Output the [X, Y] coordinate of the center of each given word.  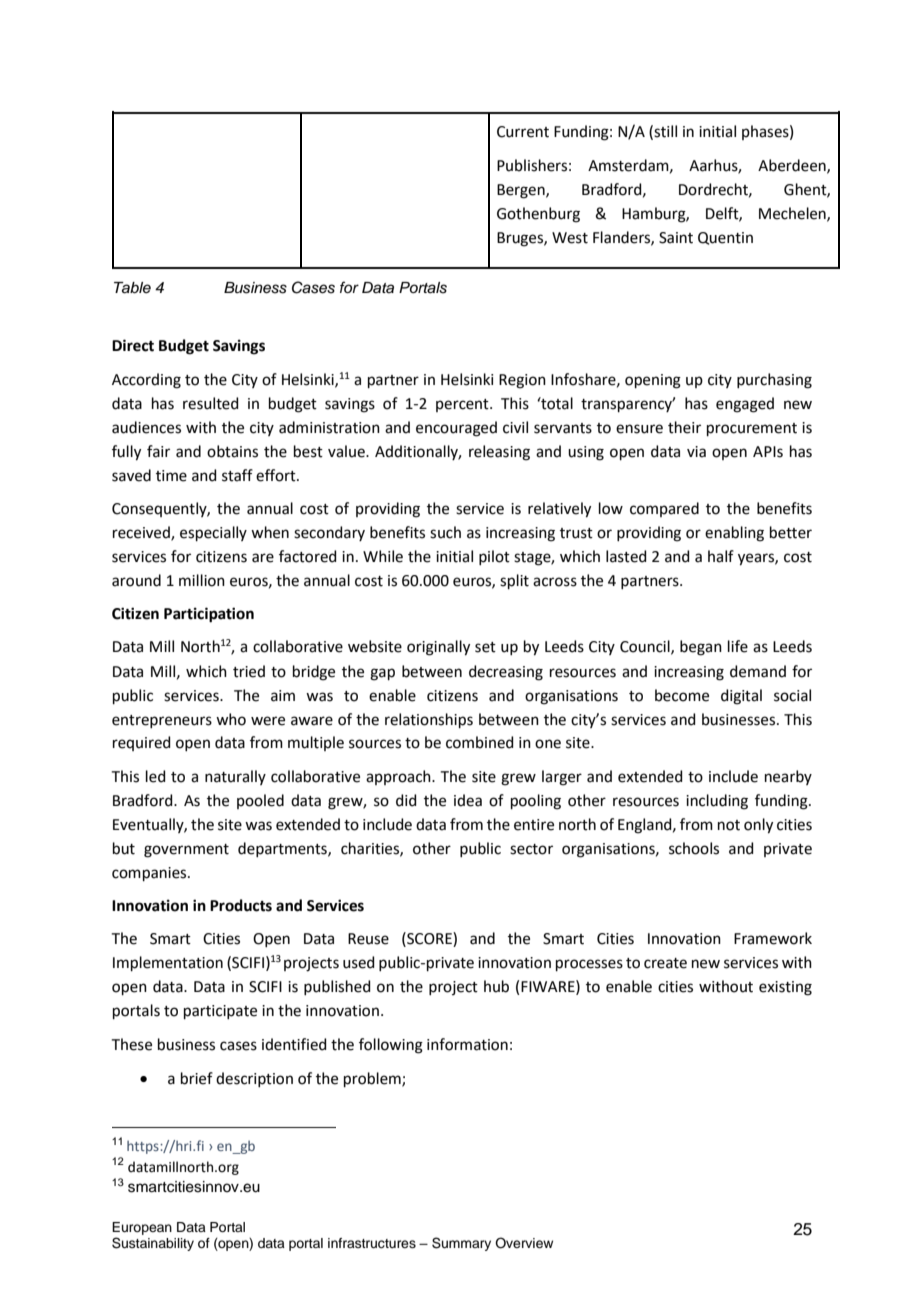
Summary [461, 1244]
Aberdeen [793, 166]
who [231, 719]
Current [523, 132]
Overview [524, 1243]
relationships [429, 720]
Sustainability [153, 1244]
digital [741, 697]
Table [132, 288]
